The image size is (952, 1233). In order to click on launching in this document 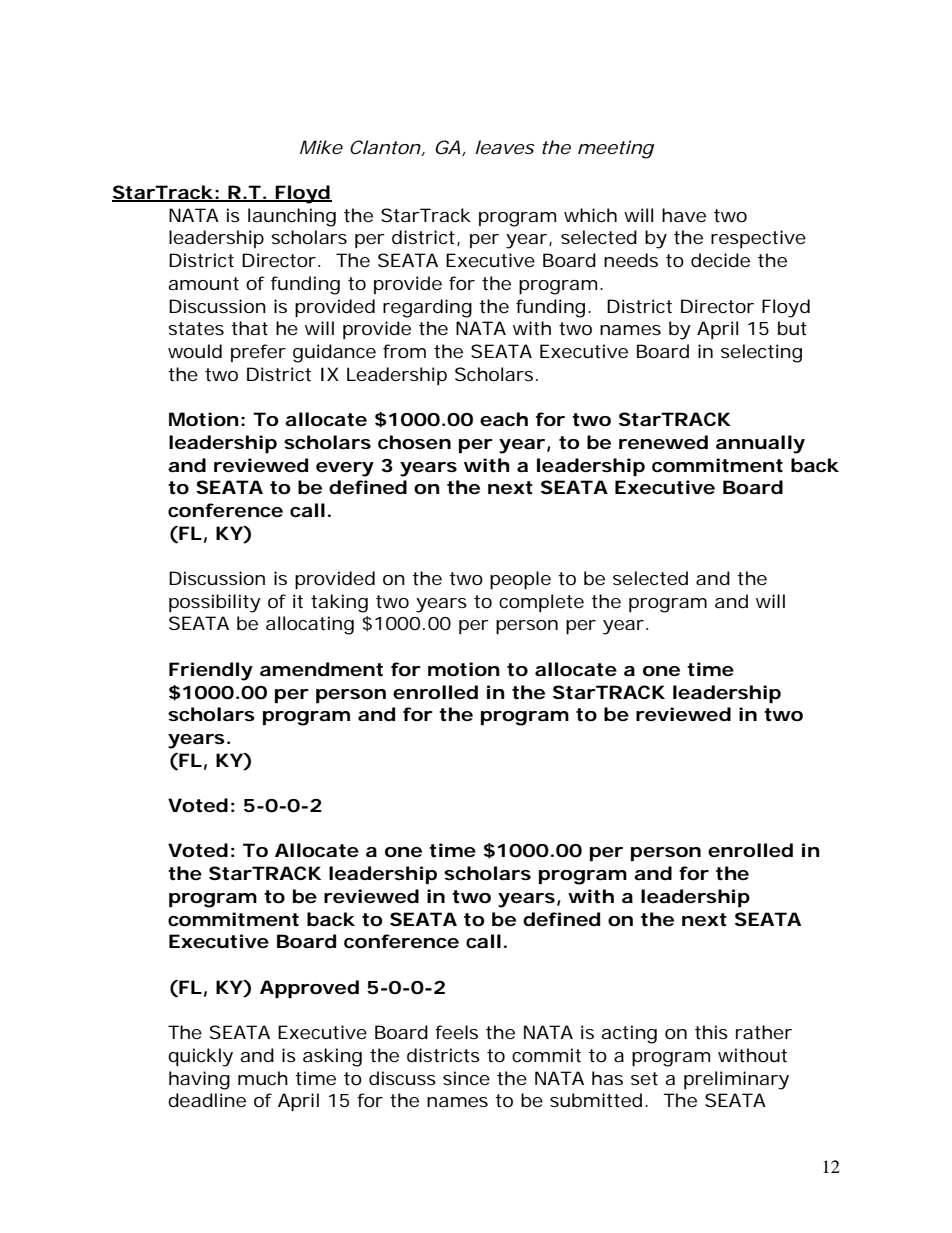, I will do `click(292, 217)`.
